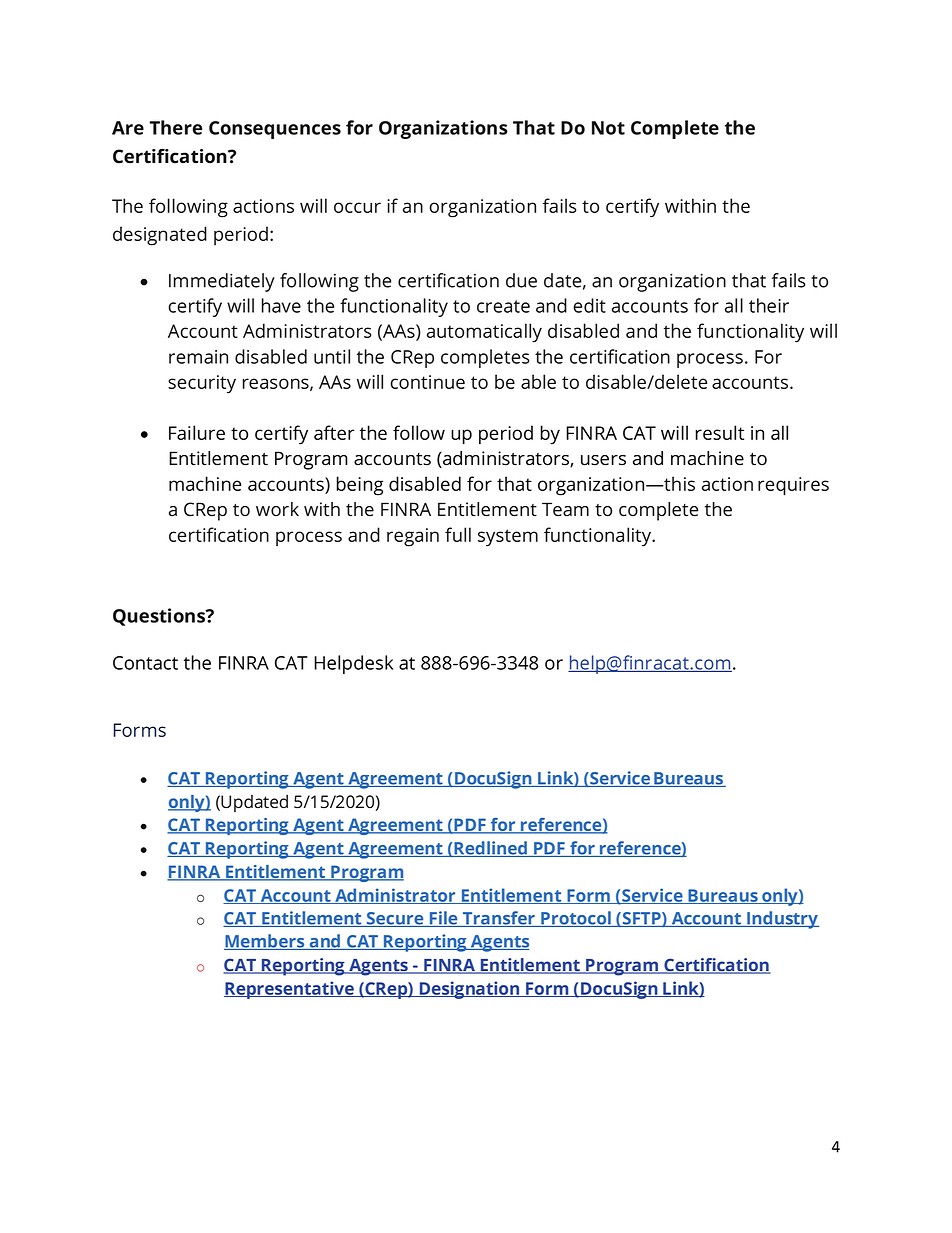  What do you see at coordinates (197, 432) in the page?
I see `Failure` at bounding box center [197, 432].
